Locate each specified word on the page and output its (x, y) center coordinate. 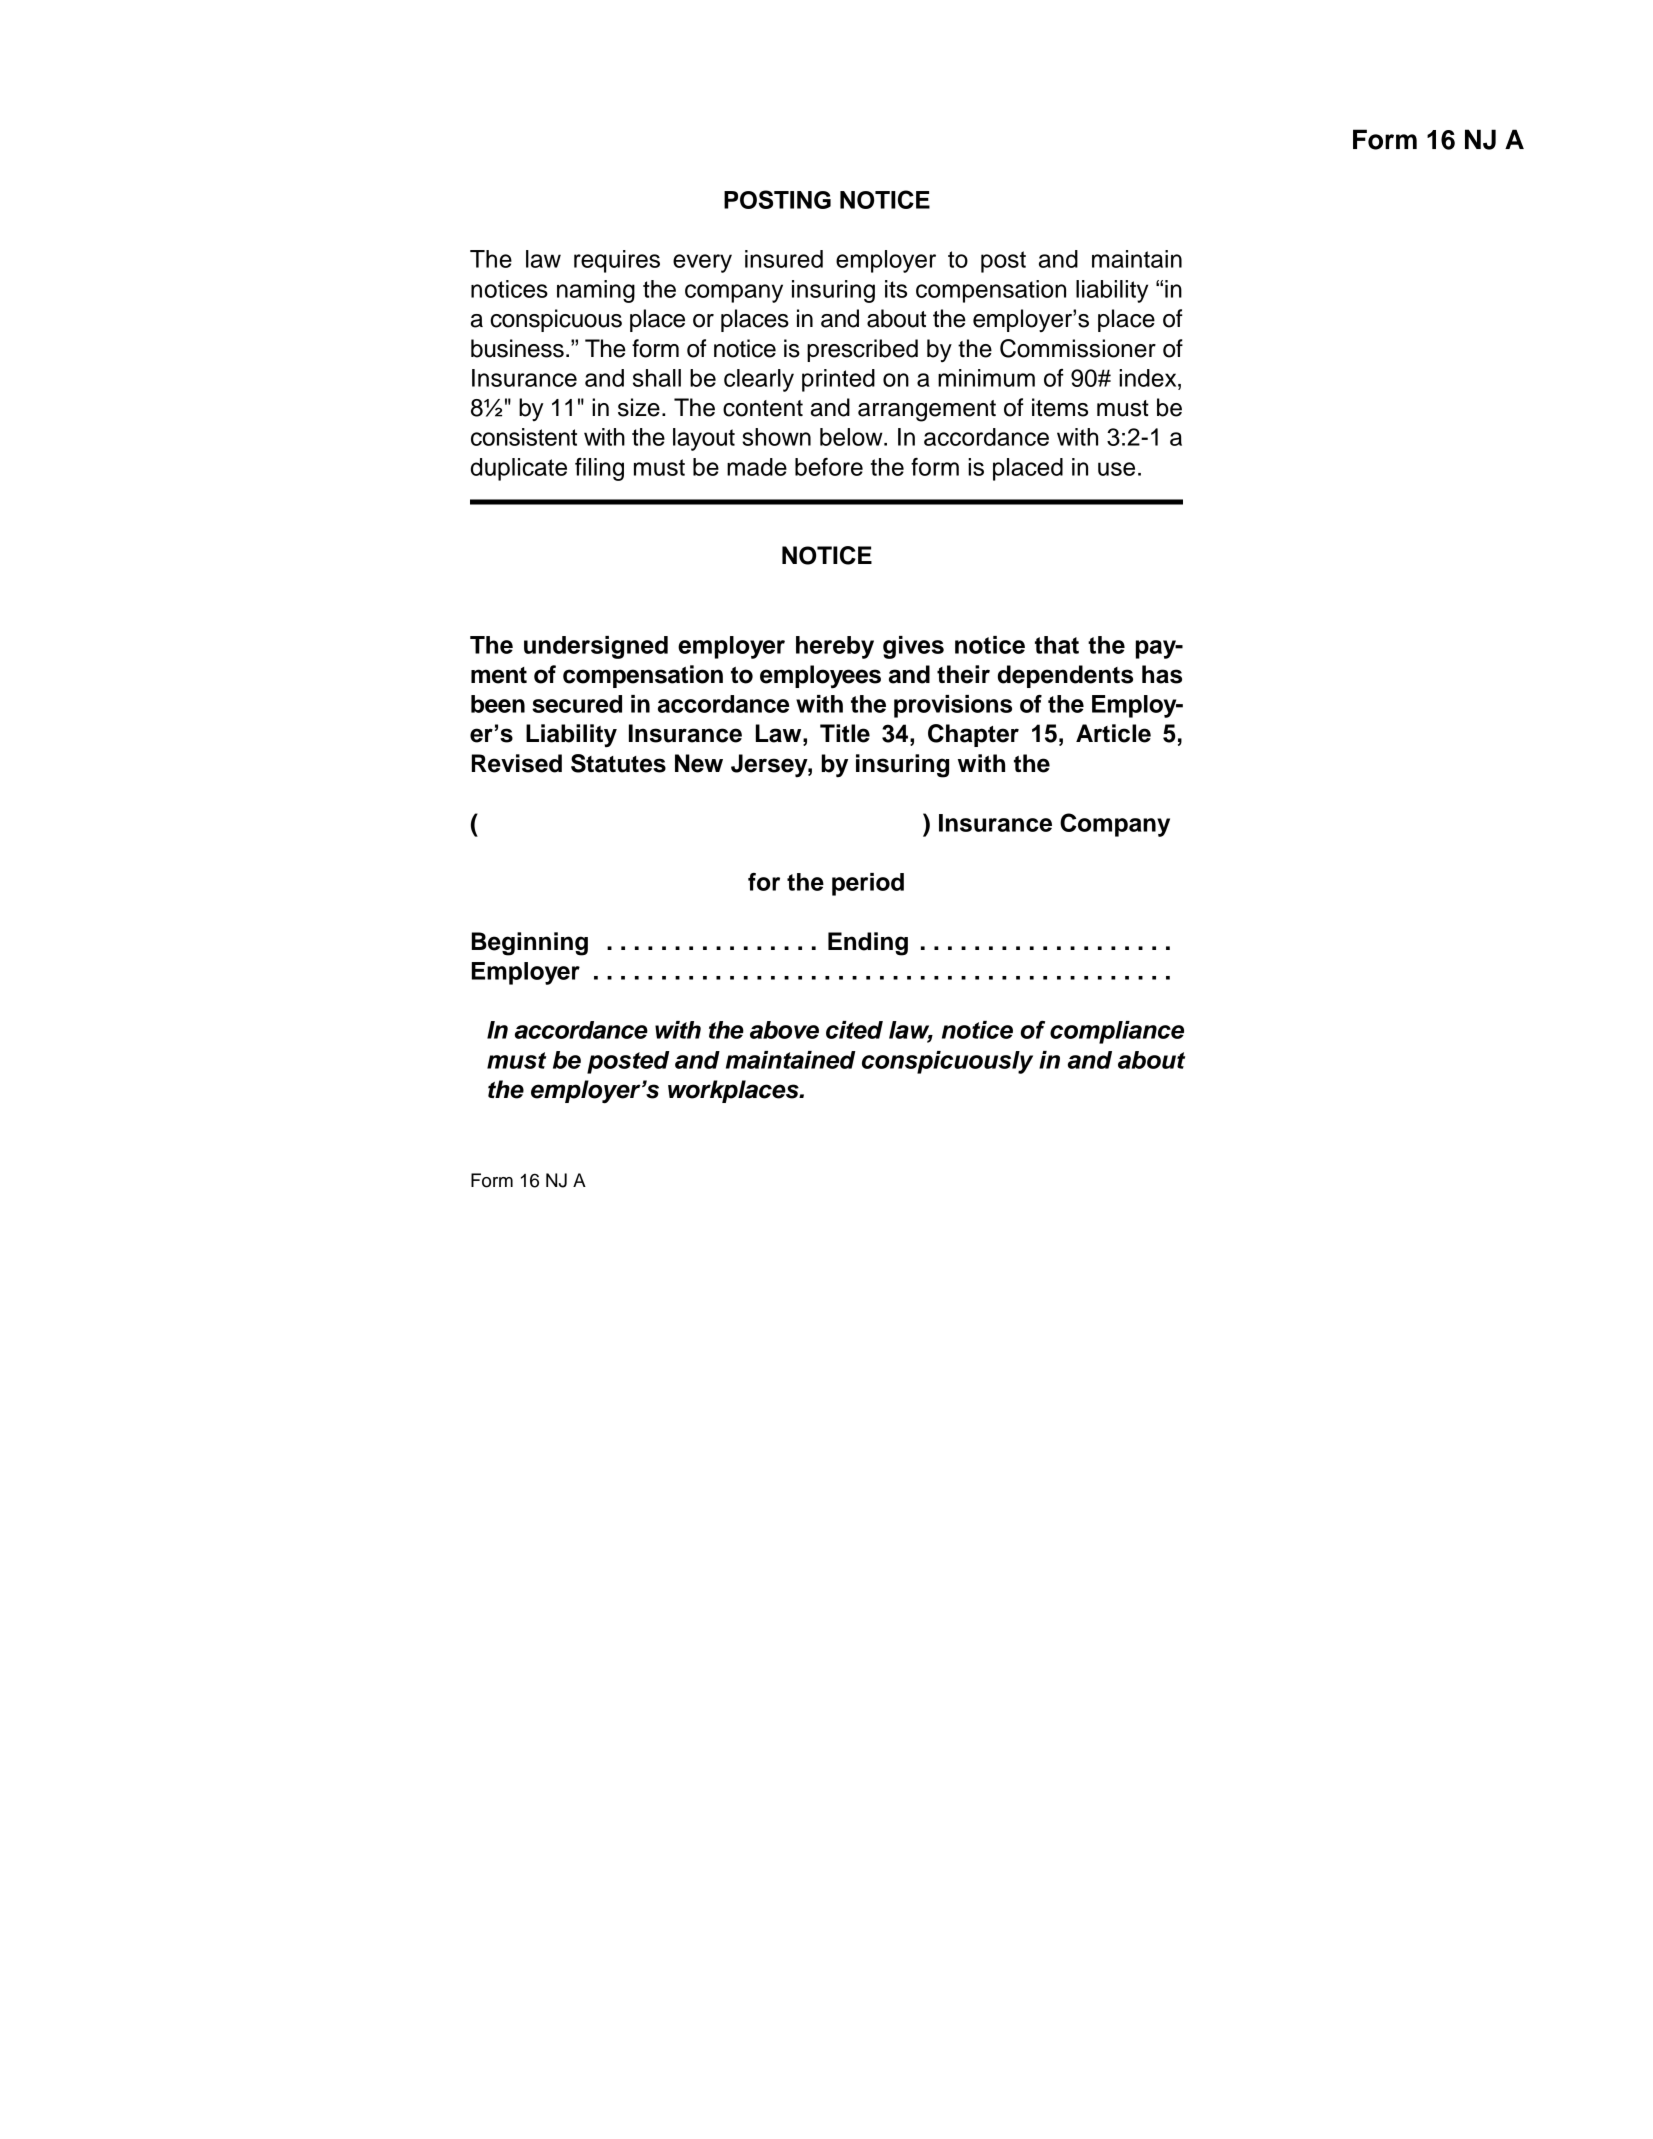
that (1057, 645)
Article (1113, 733)
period (868, 884)
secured (577, 704)
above (784, 1030)
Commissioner (1078, 348)
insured (784, 259)
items (1060, 407)
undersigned (596, 647)
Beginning (530, 944)
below (852, 437)
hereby (835, 647)
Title (845, 733)
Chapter (973, 735)
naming (596, 291)
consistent (524, 437)
